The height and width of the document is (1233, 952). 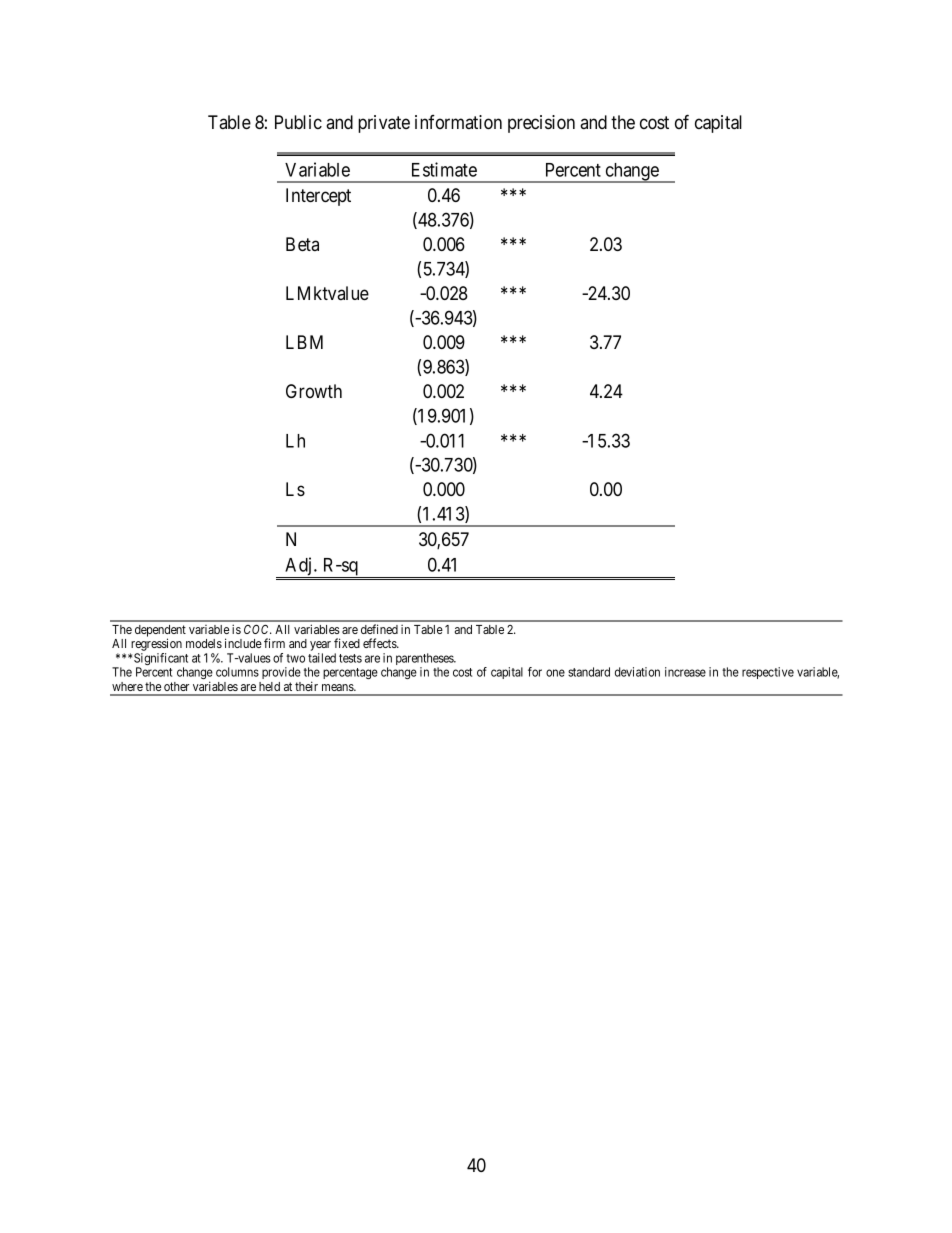 What do you see at coordinates (302, 244) in the document?
I see `Beta` at bounding box center [302, 244].
